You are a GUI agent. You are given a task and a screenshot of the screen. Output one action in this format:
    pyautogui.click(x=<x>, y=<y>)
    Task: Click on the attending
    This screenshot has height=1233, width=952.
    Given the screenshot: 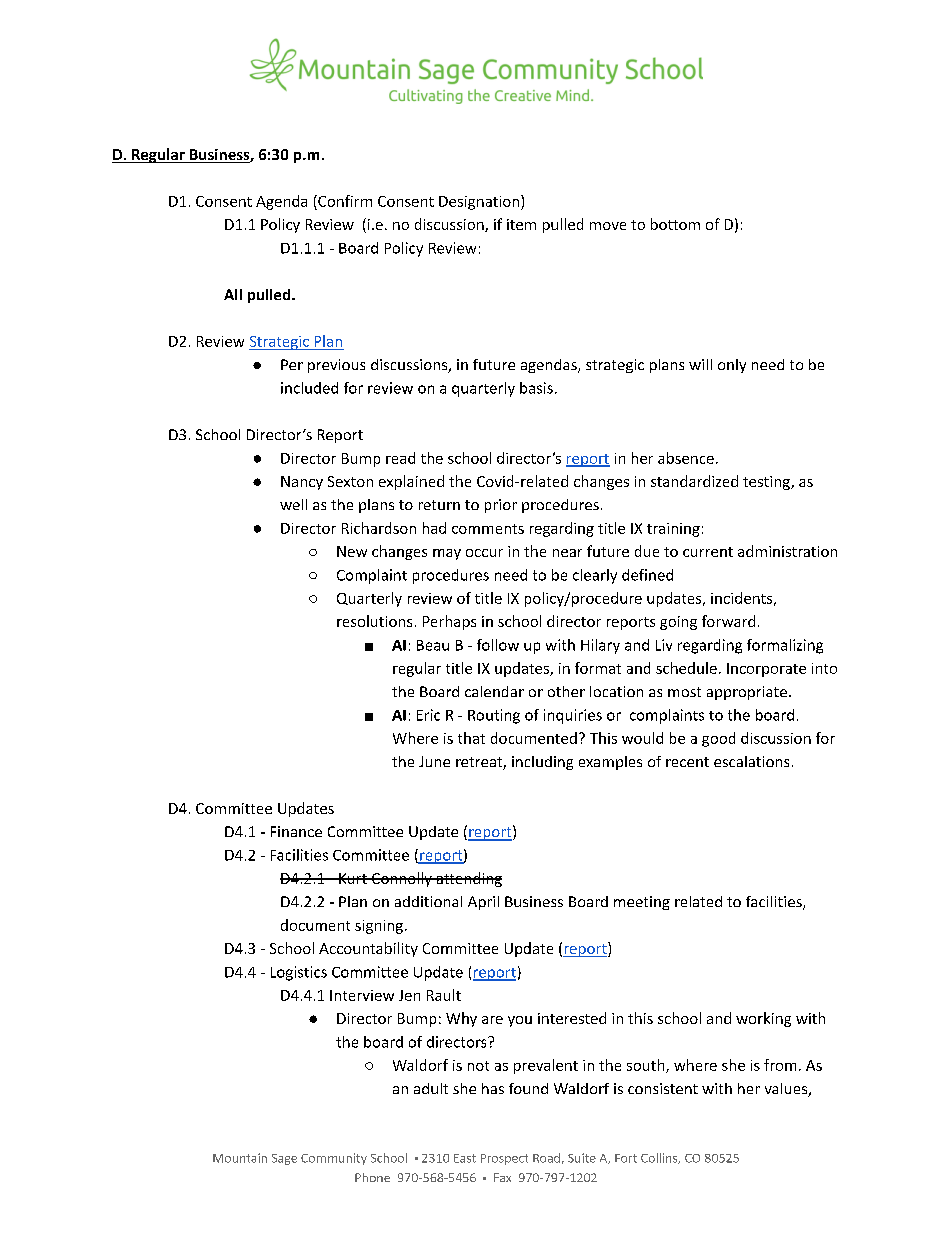 What is the action you would take?
    pyautogui.click(x=468, y=879)
